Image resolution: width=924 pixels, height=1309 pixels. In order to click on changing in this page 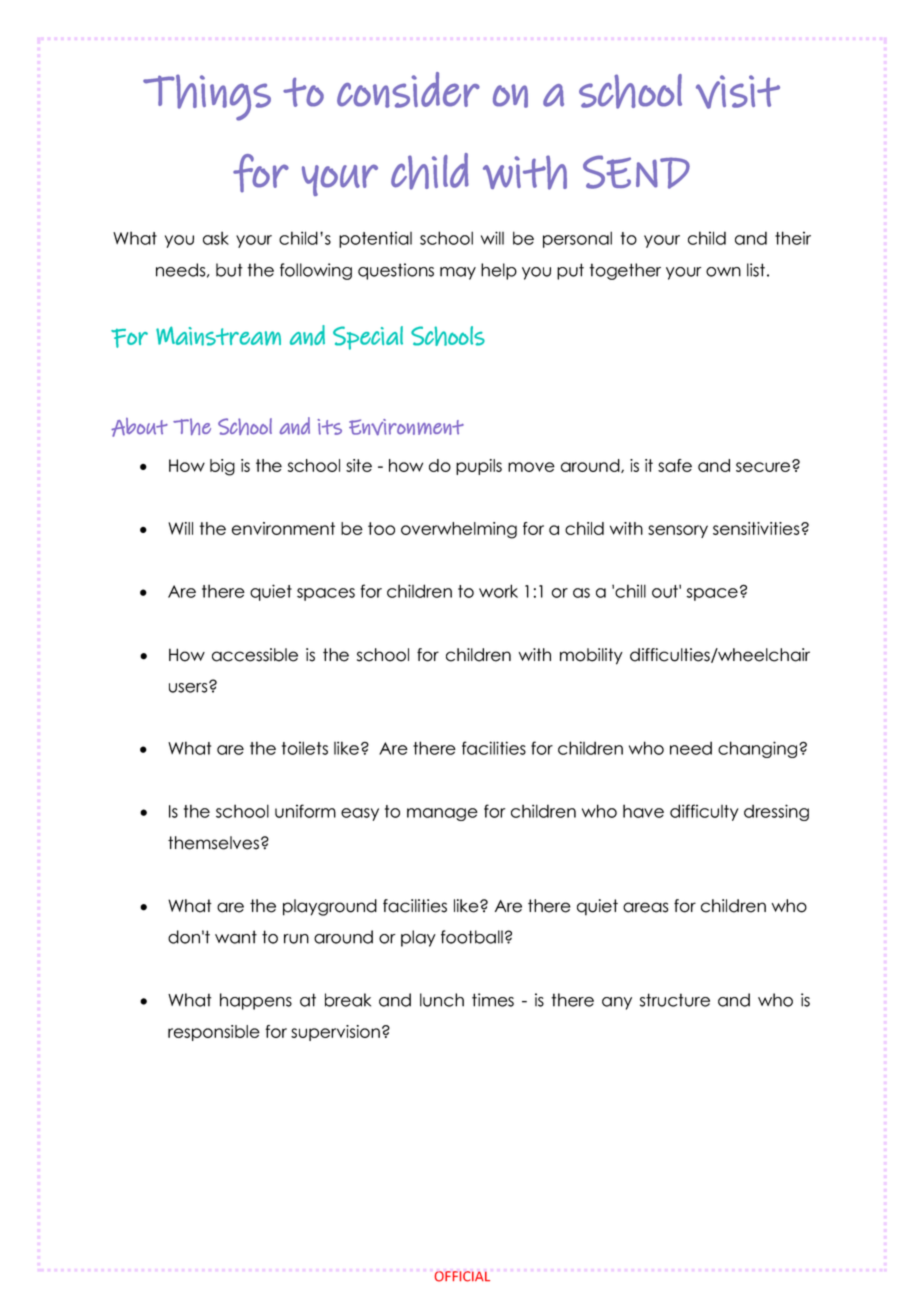, I will do `click(759, 749)`.
